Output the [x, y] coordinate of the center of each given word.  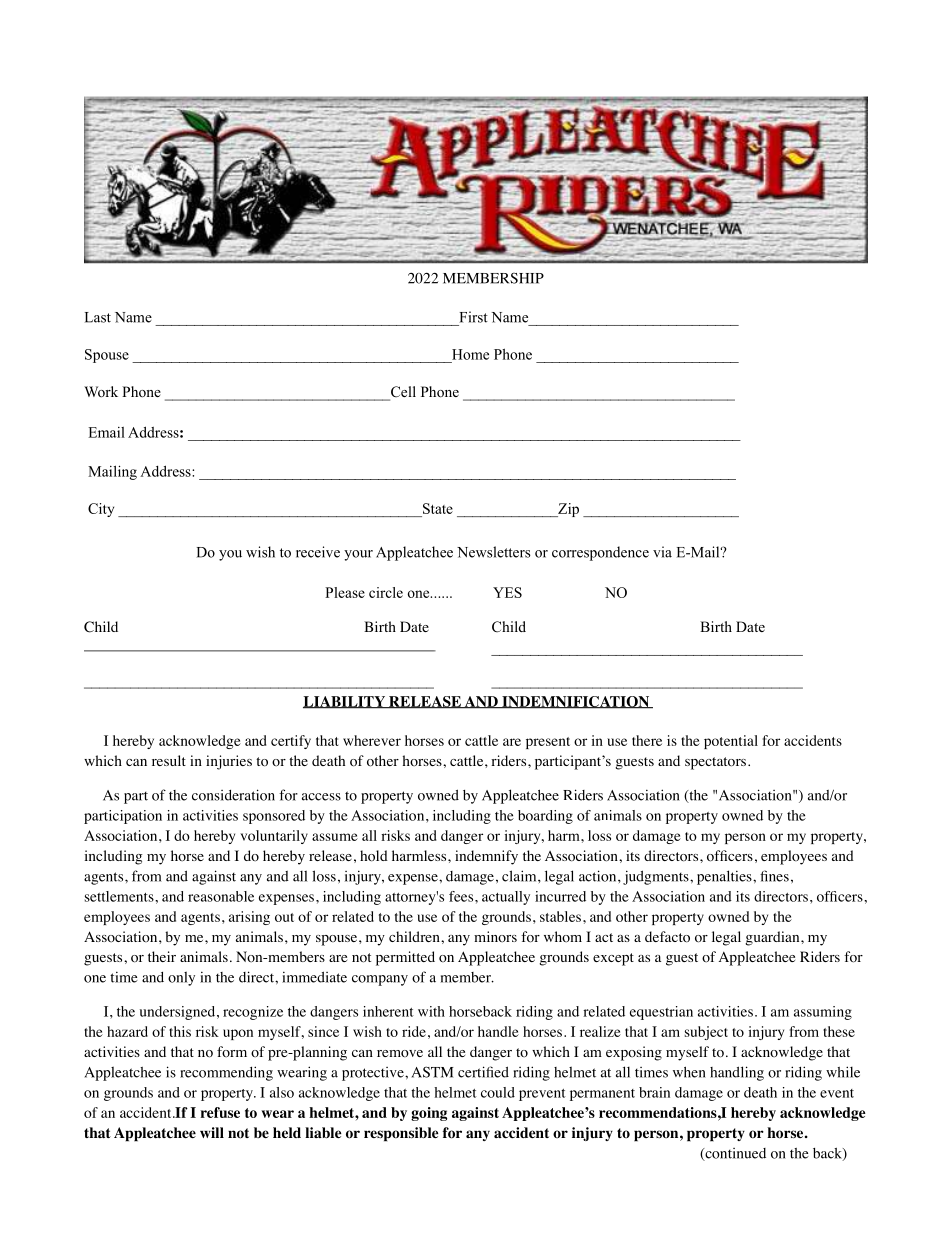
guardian [773, 938]
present [548, 743]
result [169, 760]
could [498, 1092]
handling [737, 1073]
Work [101, 391]
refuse [220, 1112]
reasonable [221, 896]
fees [462, 896]
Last [98, 317]
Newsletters [494, 552]
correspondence [600, 553]
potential [731, 742]
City [101, 510]
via [662, 552]
